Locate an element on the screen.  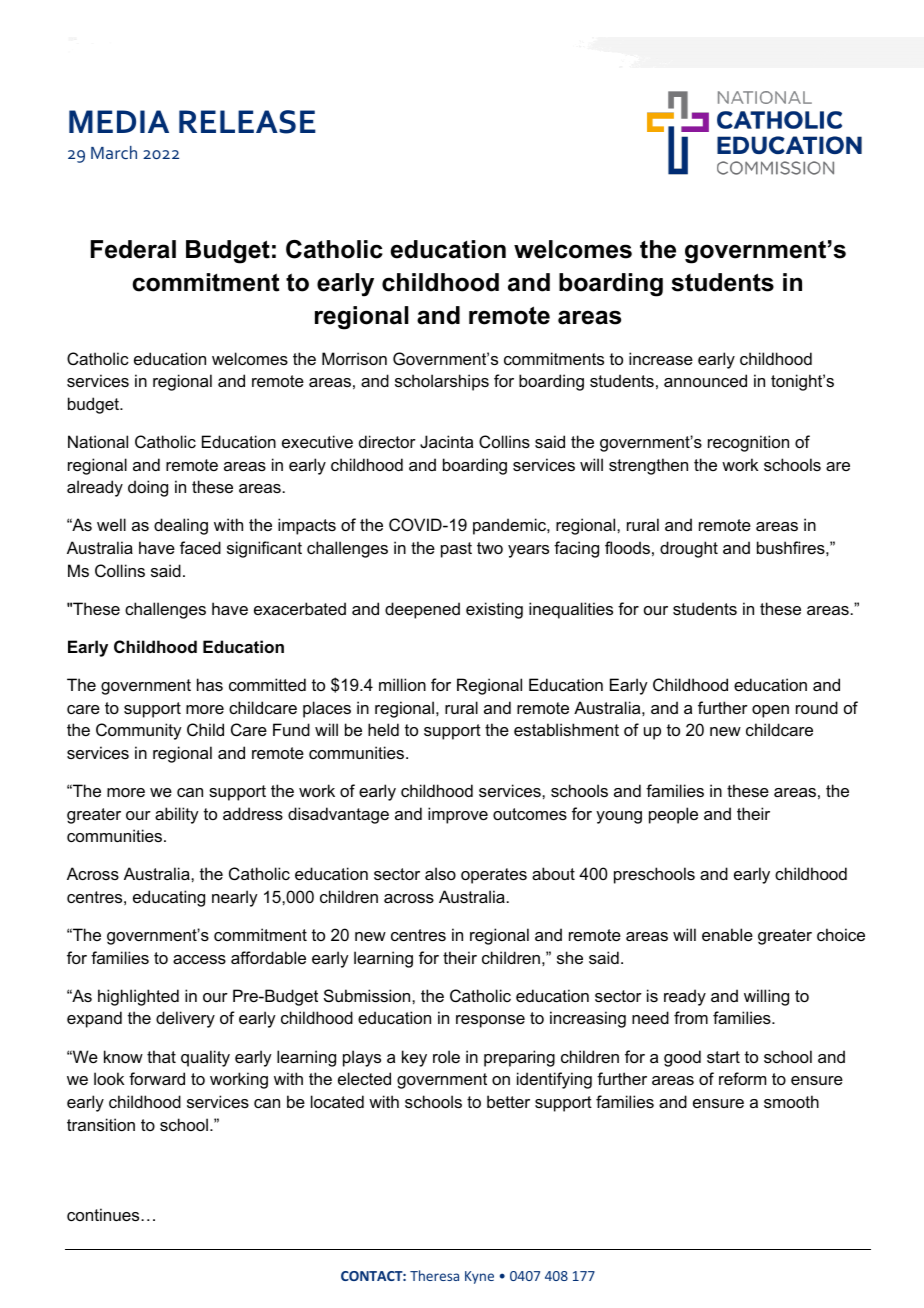
smooth is located at coordinates (791, 1101).
